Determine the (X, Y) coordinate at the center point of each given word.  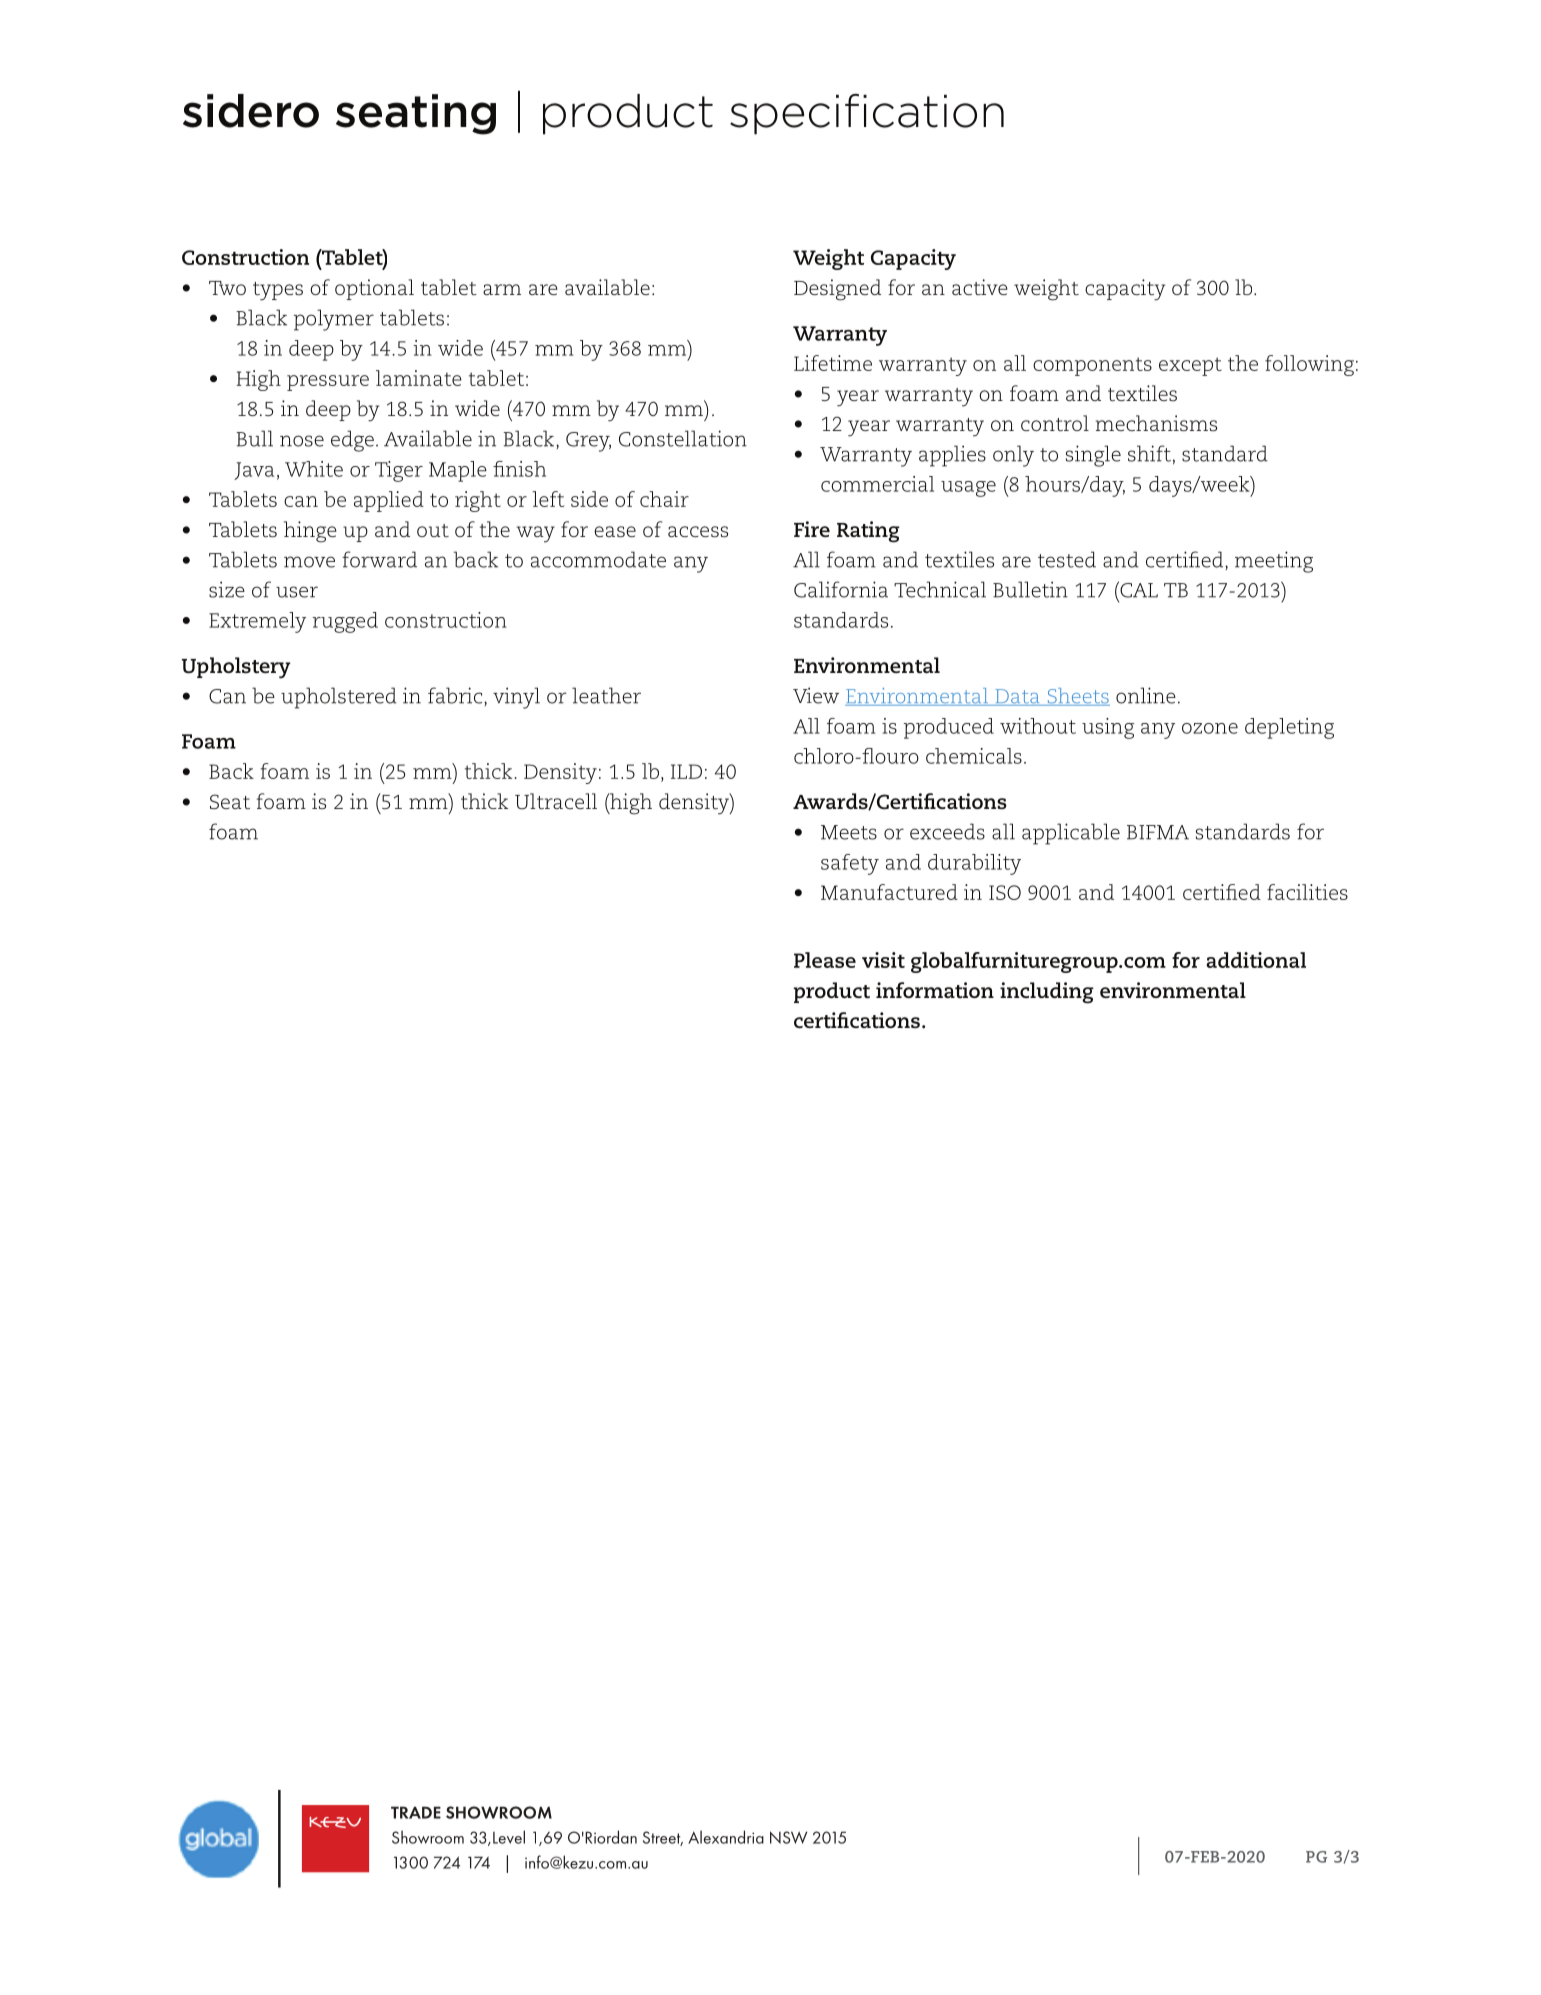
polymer (334, 320)
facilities (1307, 892)
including (1047, 993)
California (841, 589)
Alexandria (726, 1837)
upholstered (339, 698)
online (1146, 695)
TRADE (416, 1812)
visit (883, 960)
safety (850, 864)
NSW (788, 1837)
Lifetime (833, 363)
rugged (345, 622)
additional (1256, 960)
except (1190, 366)
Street (663, 1838)
